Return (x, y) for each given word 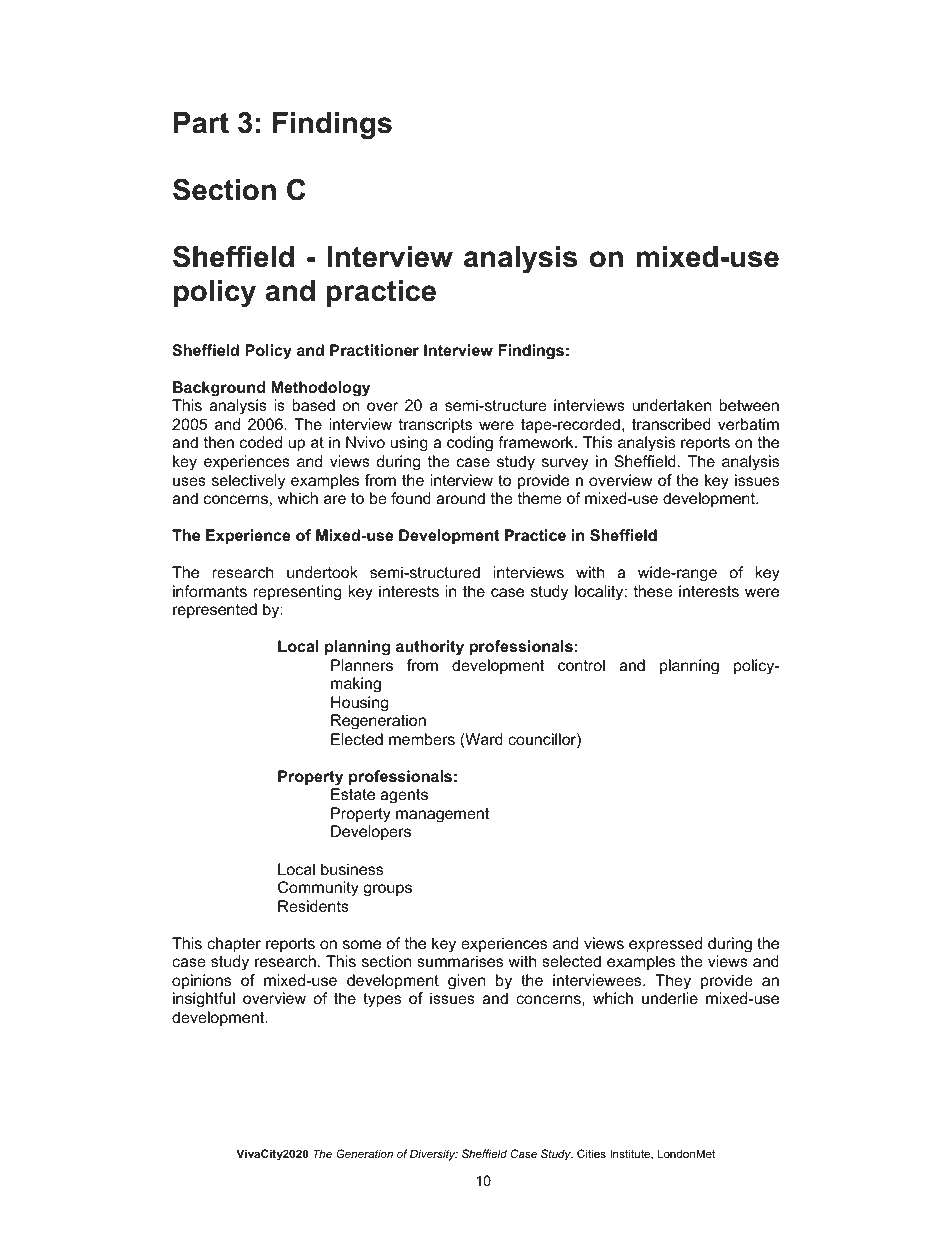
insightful (204, 1000)
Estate (353, 794)
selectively (248, 482)
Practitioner (374, 350)
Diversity (434, 1155)
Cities (591, 1153)
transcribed (671, 424)
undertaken (671, 405)
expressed (665, 945)
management (442, 815)
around (460, 498)
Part (201, 123)
